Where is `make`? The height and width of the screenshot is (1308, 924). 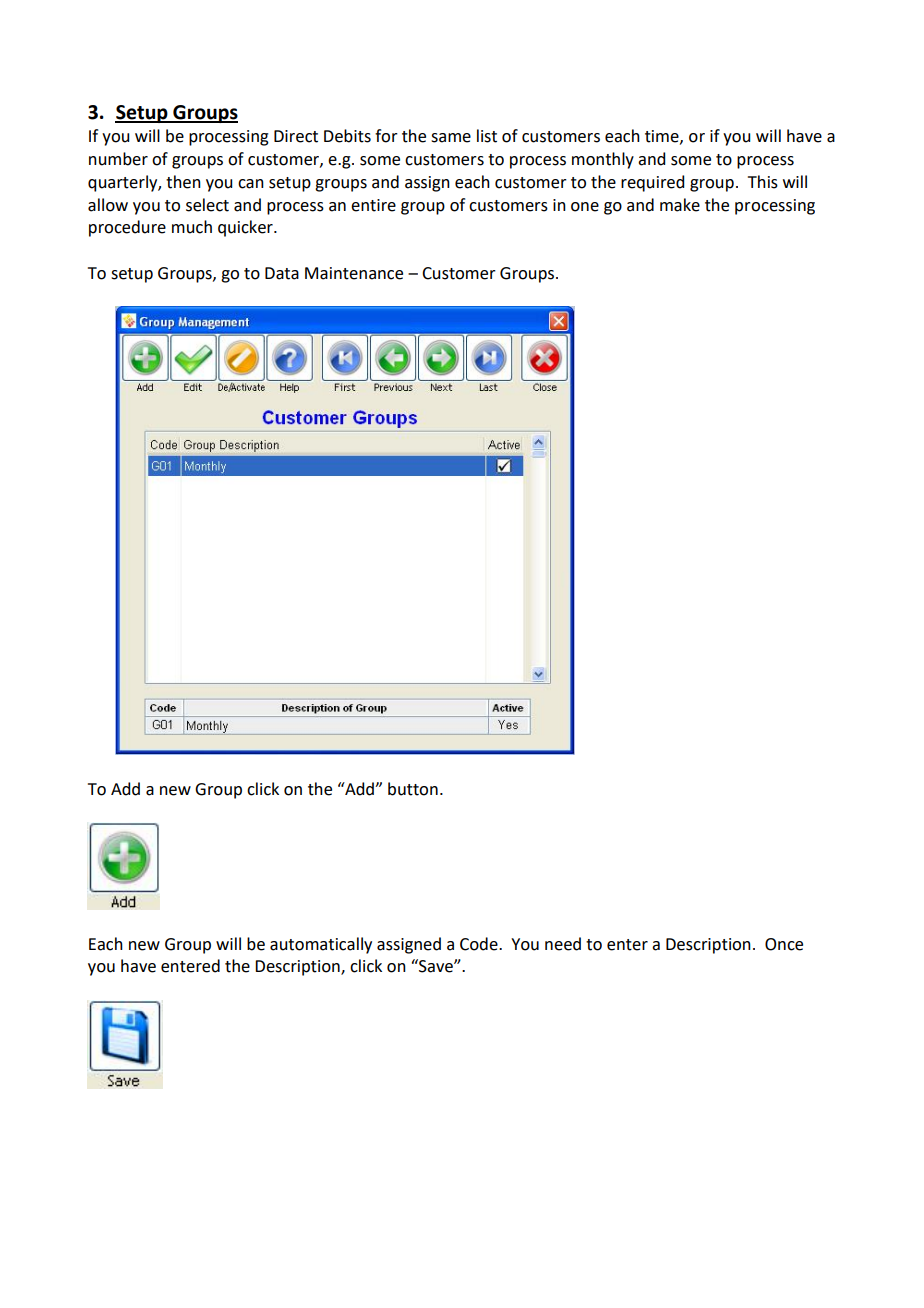
make is located at coordinates (680, 205).
